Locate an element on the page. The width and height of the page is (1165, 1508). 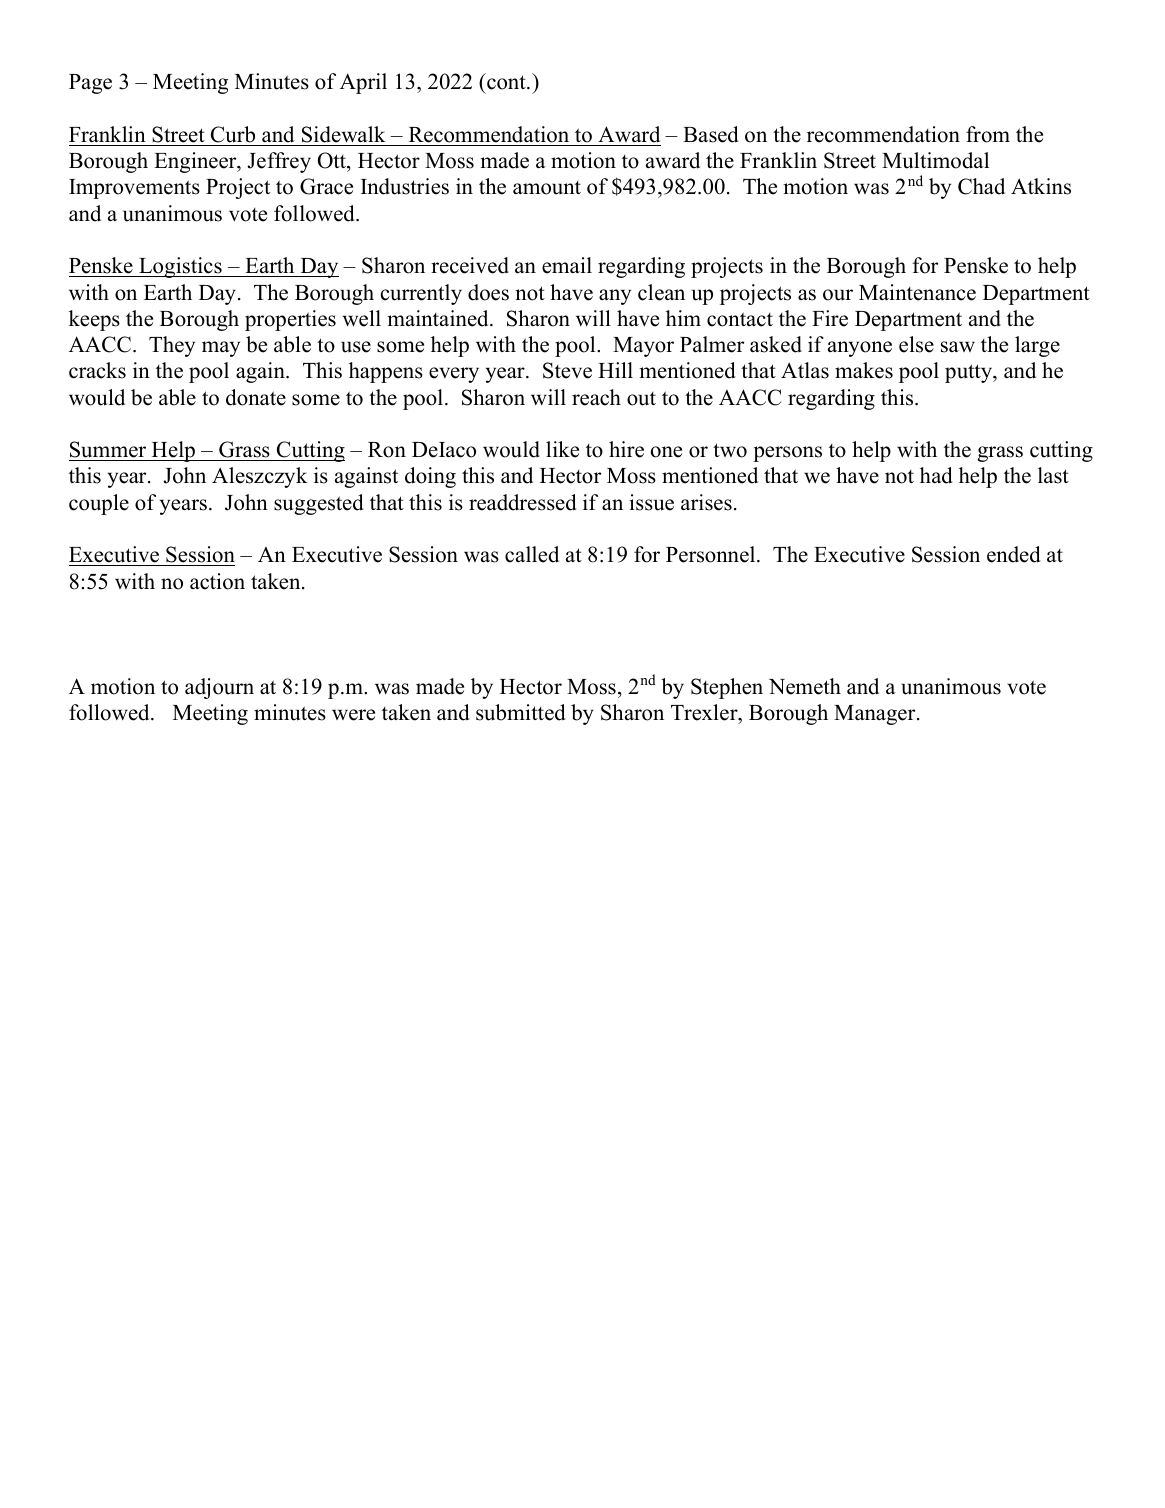
makes is located at coordinates (864, 370).
